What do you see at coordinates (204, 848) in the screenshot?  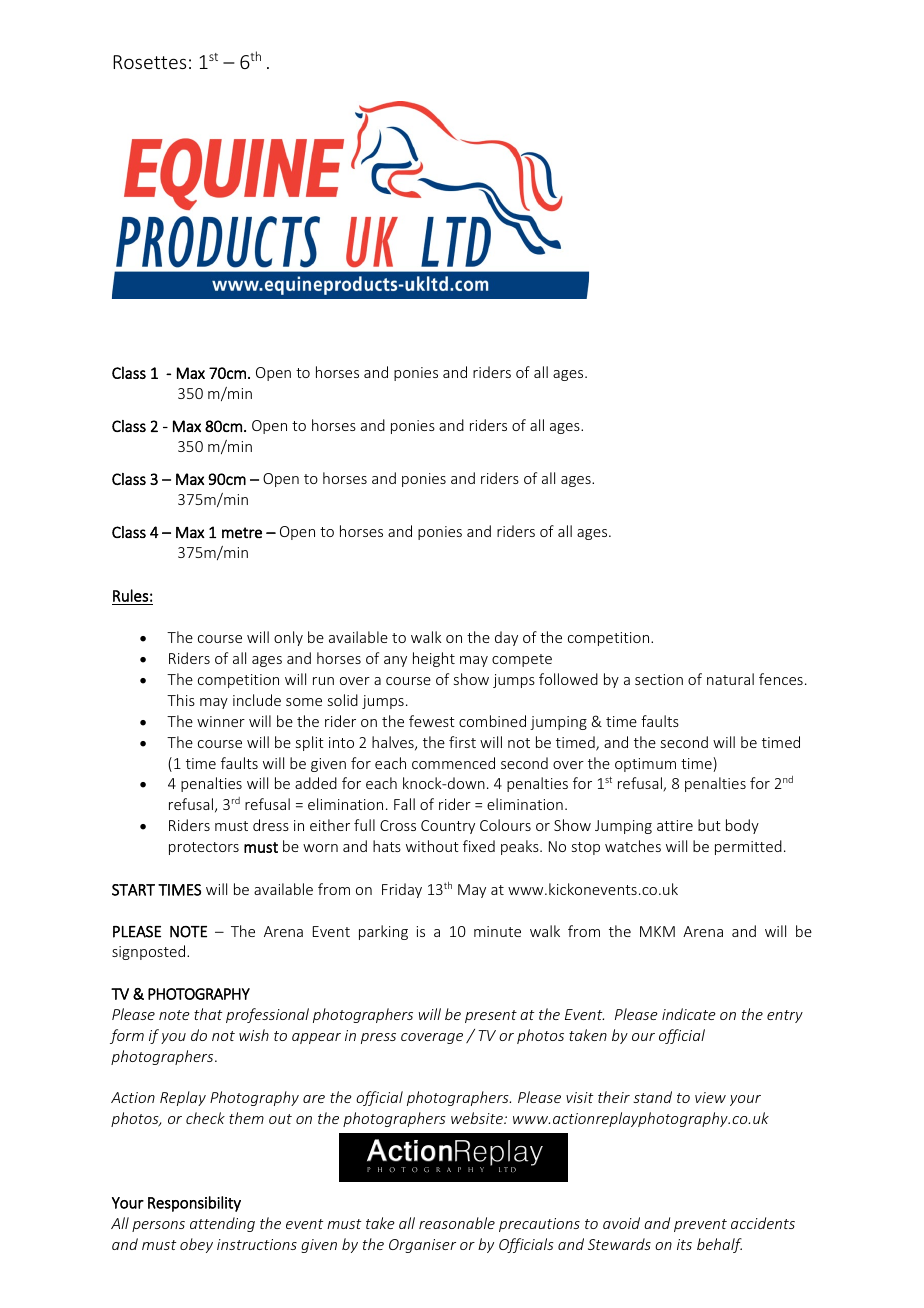 I see `protectors` at bounding box center [204, 848].
